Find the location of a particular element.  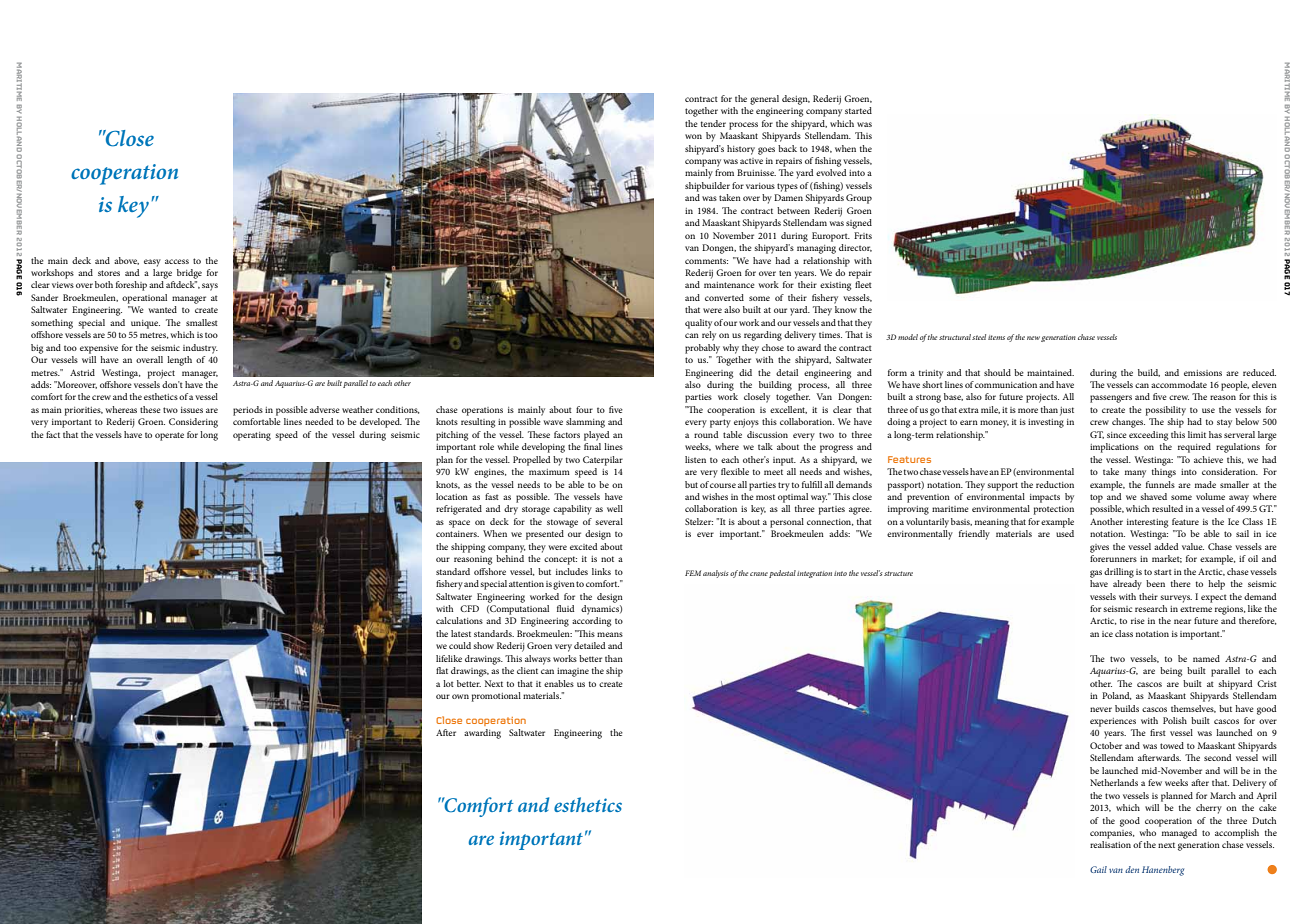

wanted is located at coordinates (162, 309).
